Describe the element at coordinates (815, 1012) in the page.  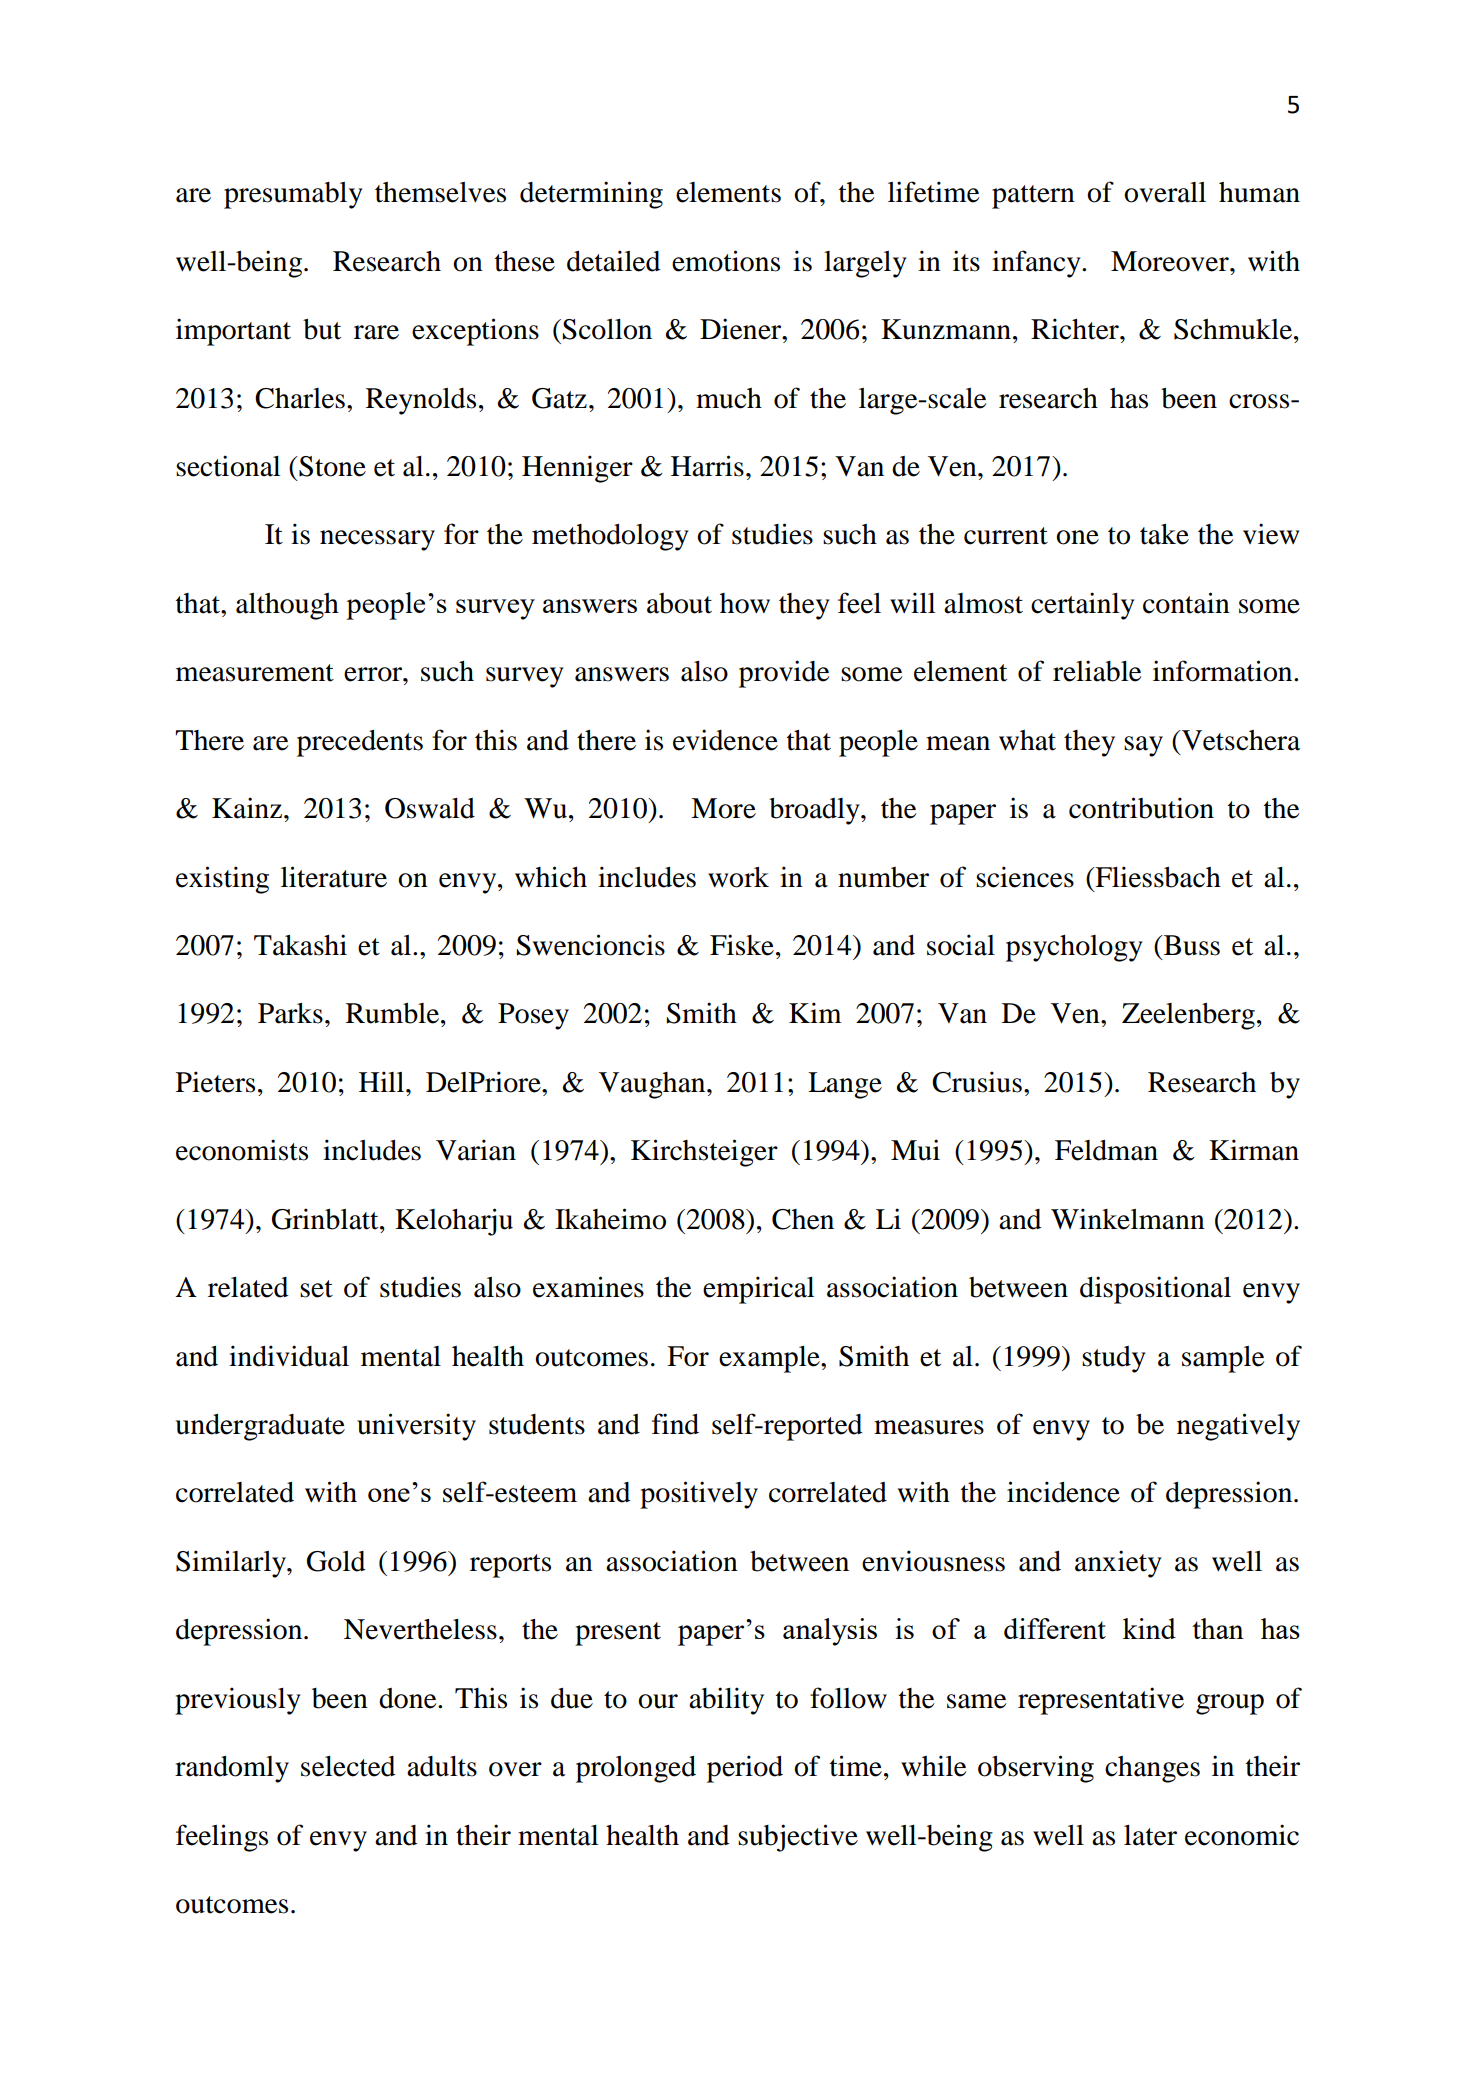
I see `Kim` at that location.
